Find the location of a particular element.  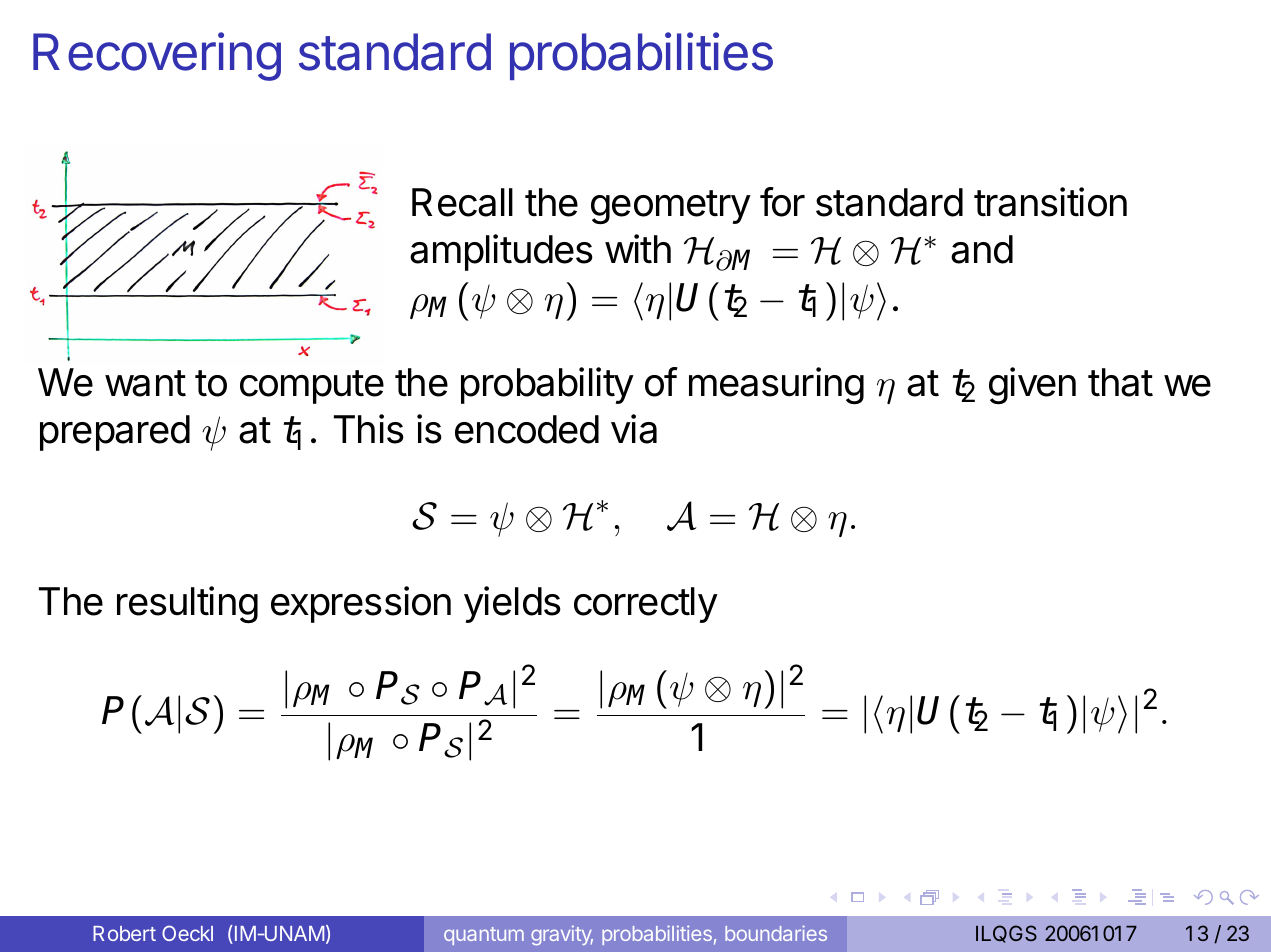

gravity is located at coordinates (562, 935).
